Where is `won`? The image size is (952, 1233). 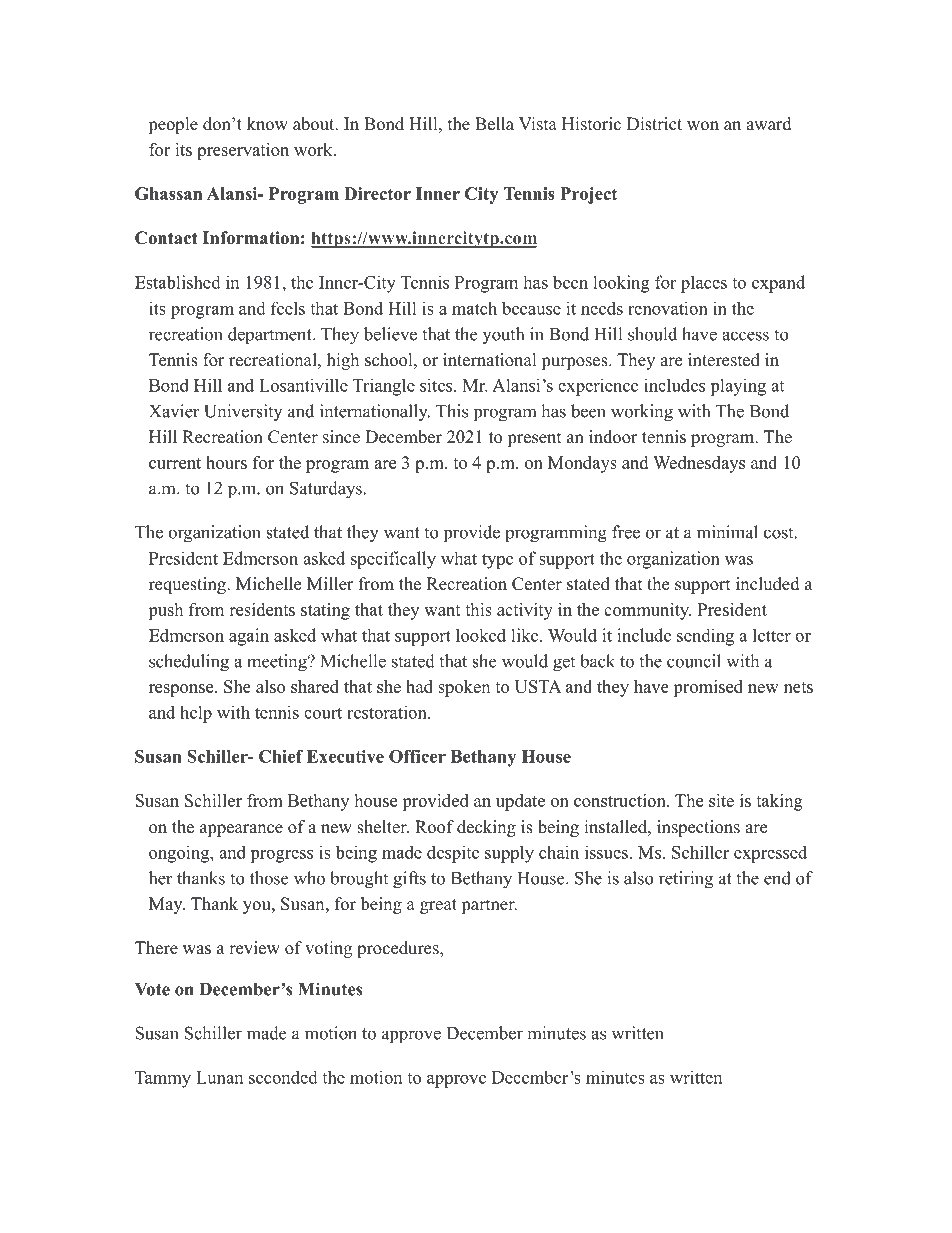 won is located at coordinates (703, 126).
